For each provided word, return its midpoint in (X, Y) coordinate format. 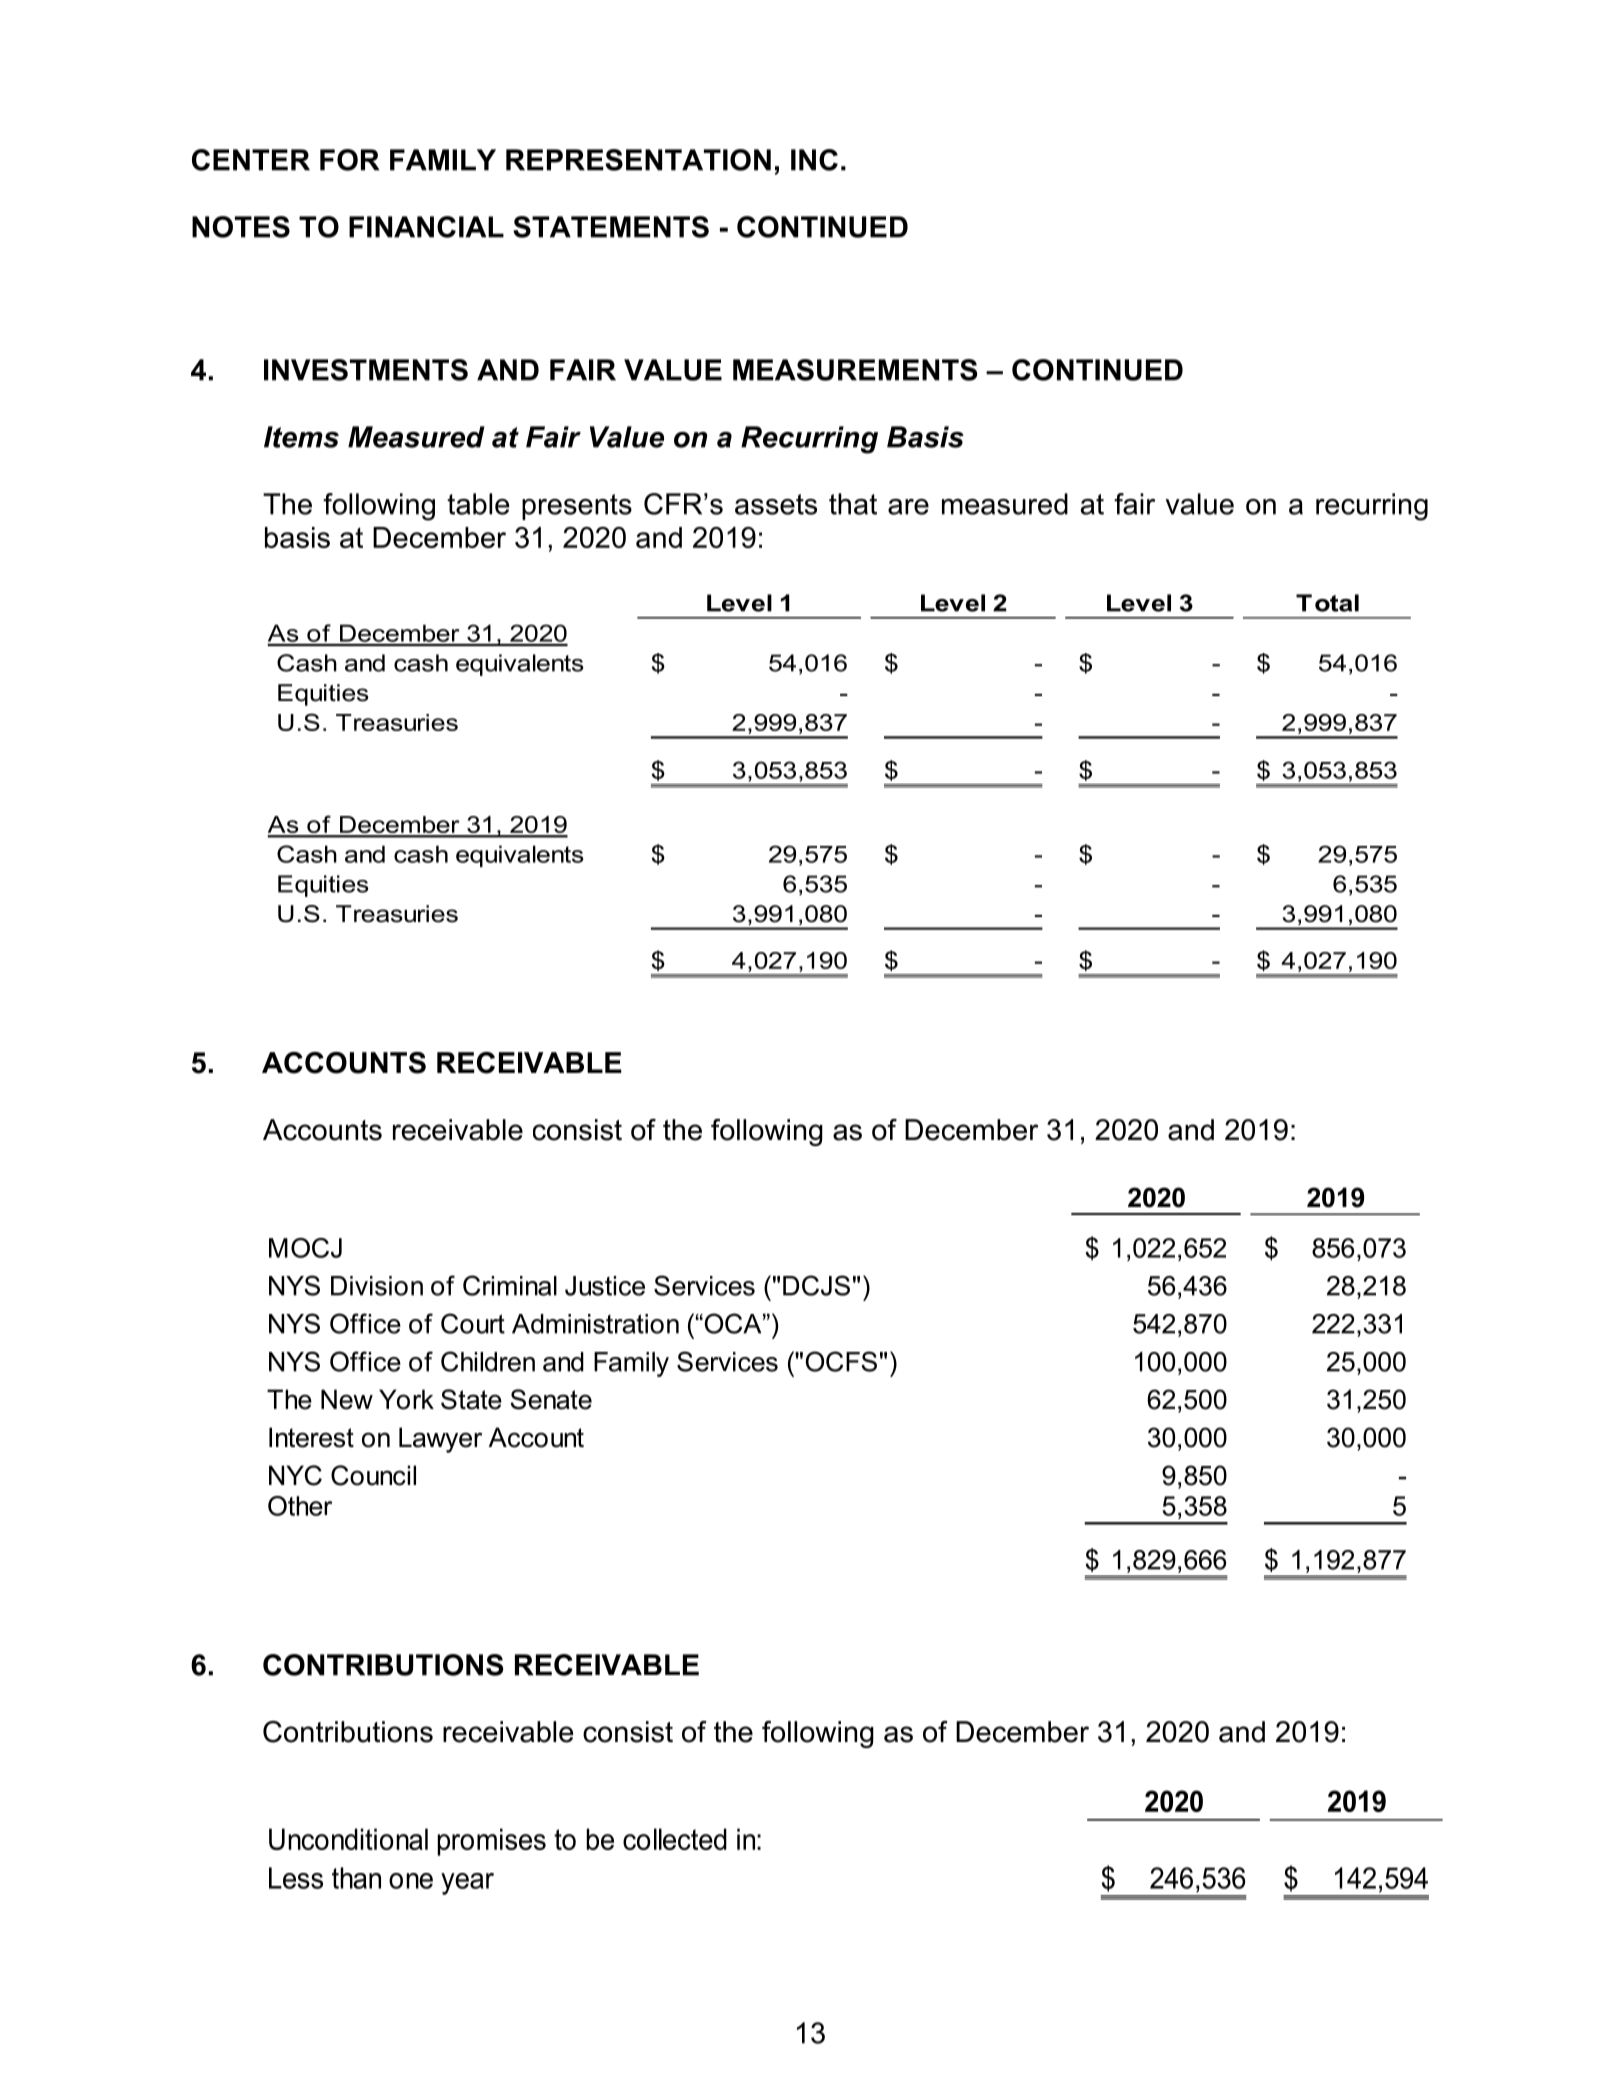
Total (1327, 603)
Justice (605, 1286)
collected (675, 1839)
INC (814, 160)
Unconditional (348, 1839)
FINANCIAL (426, 227)
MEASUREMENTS (855, 370)
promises (491, 1842)
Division (377, 1286)
